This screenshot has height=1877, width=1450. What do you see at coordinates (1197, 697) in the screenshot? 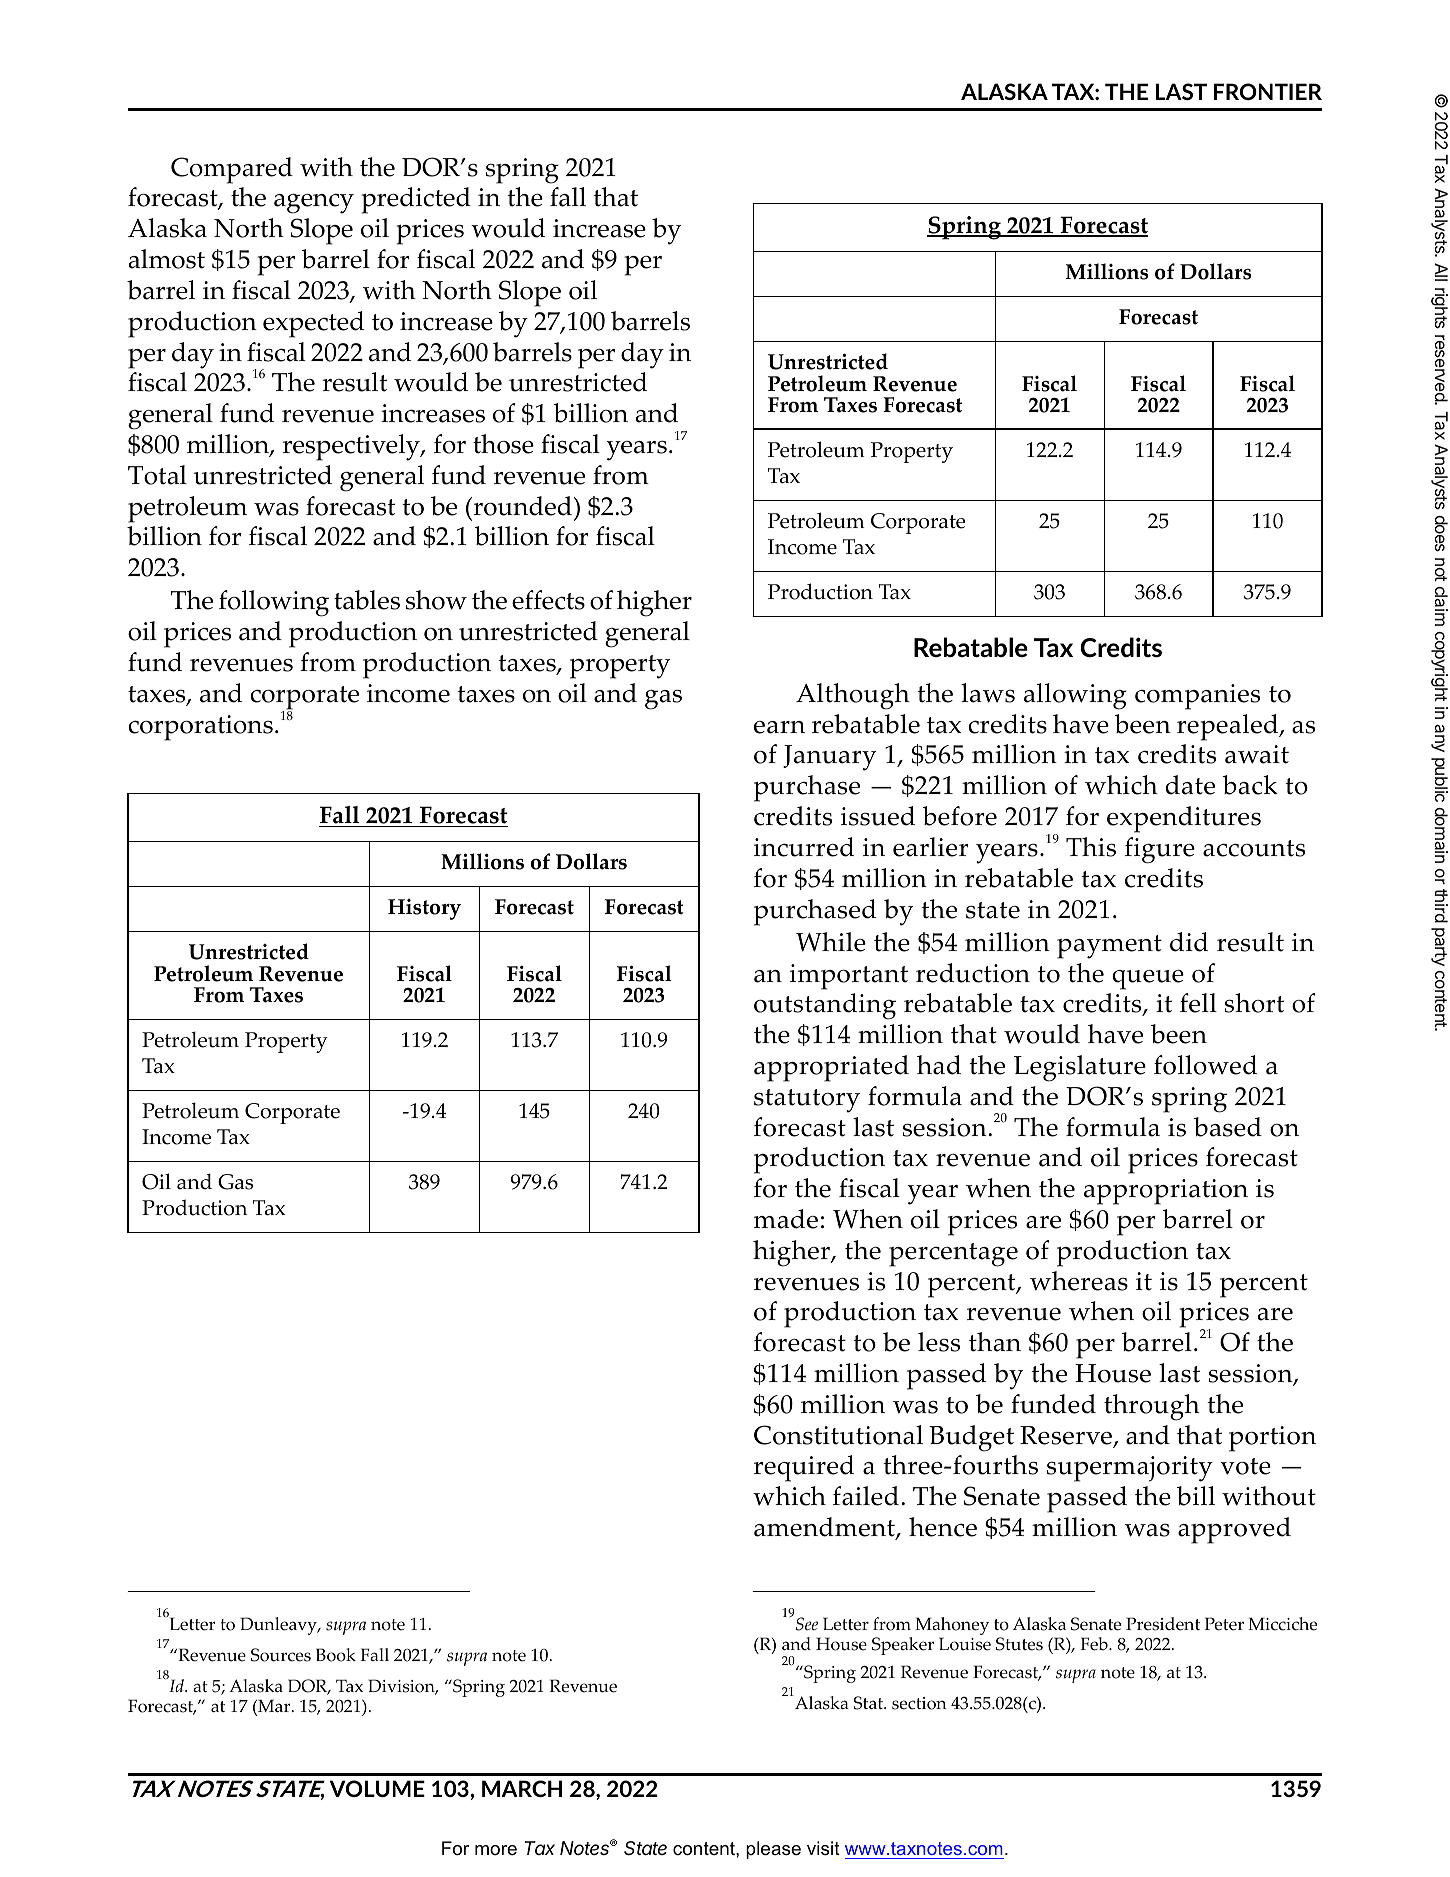
I see `companies` at bounding box center [1197, 697].
